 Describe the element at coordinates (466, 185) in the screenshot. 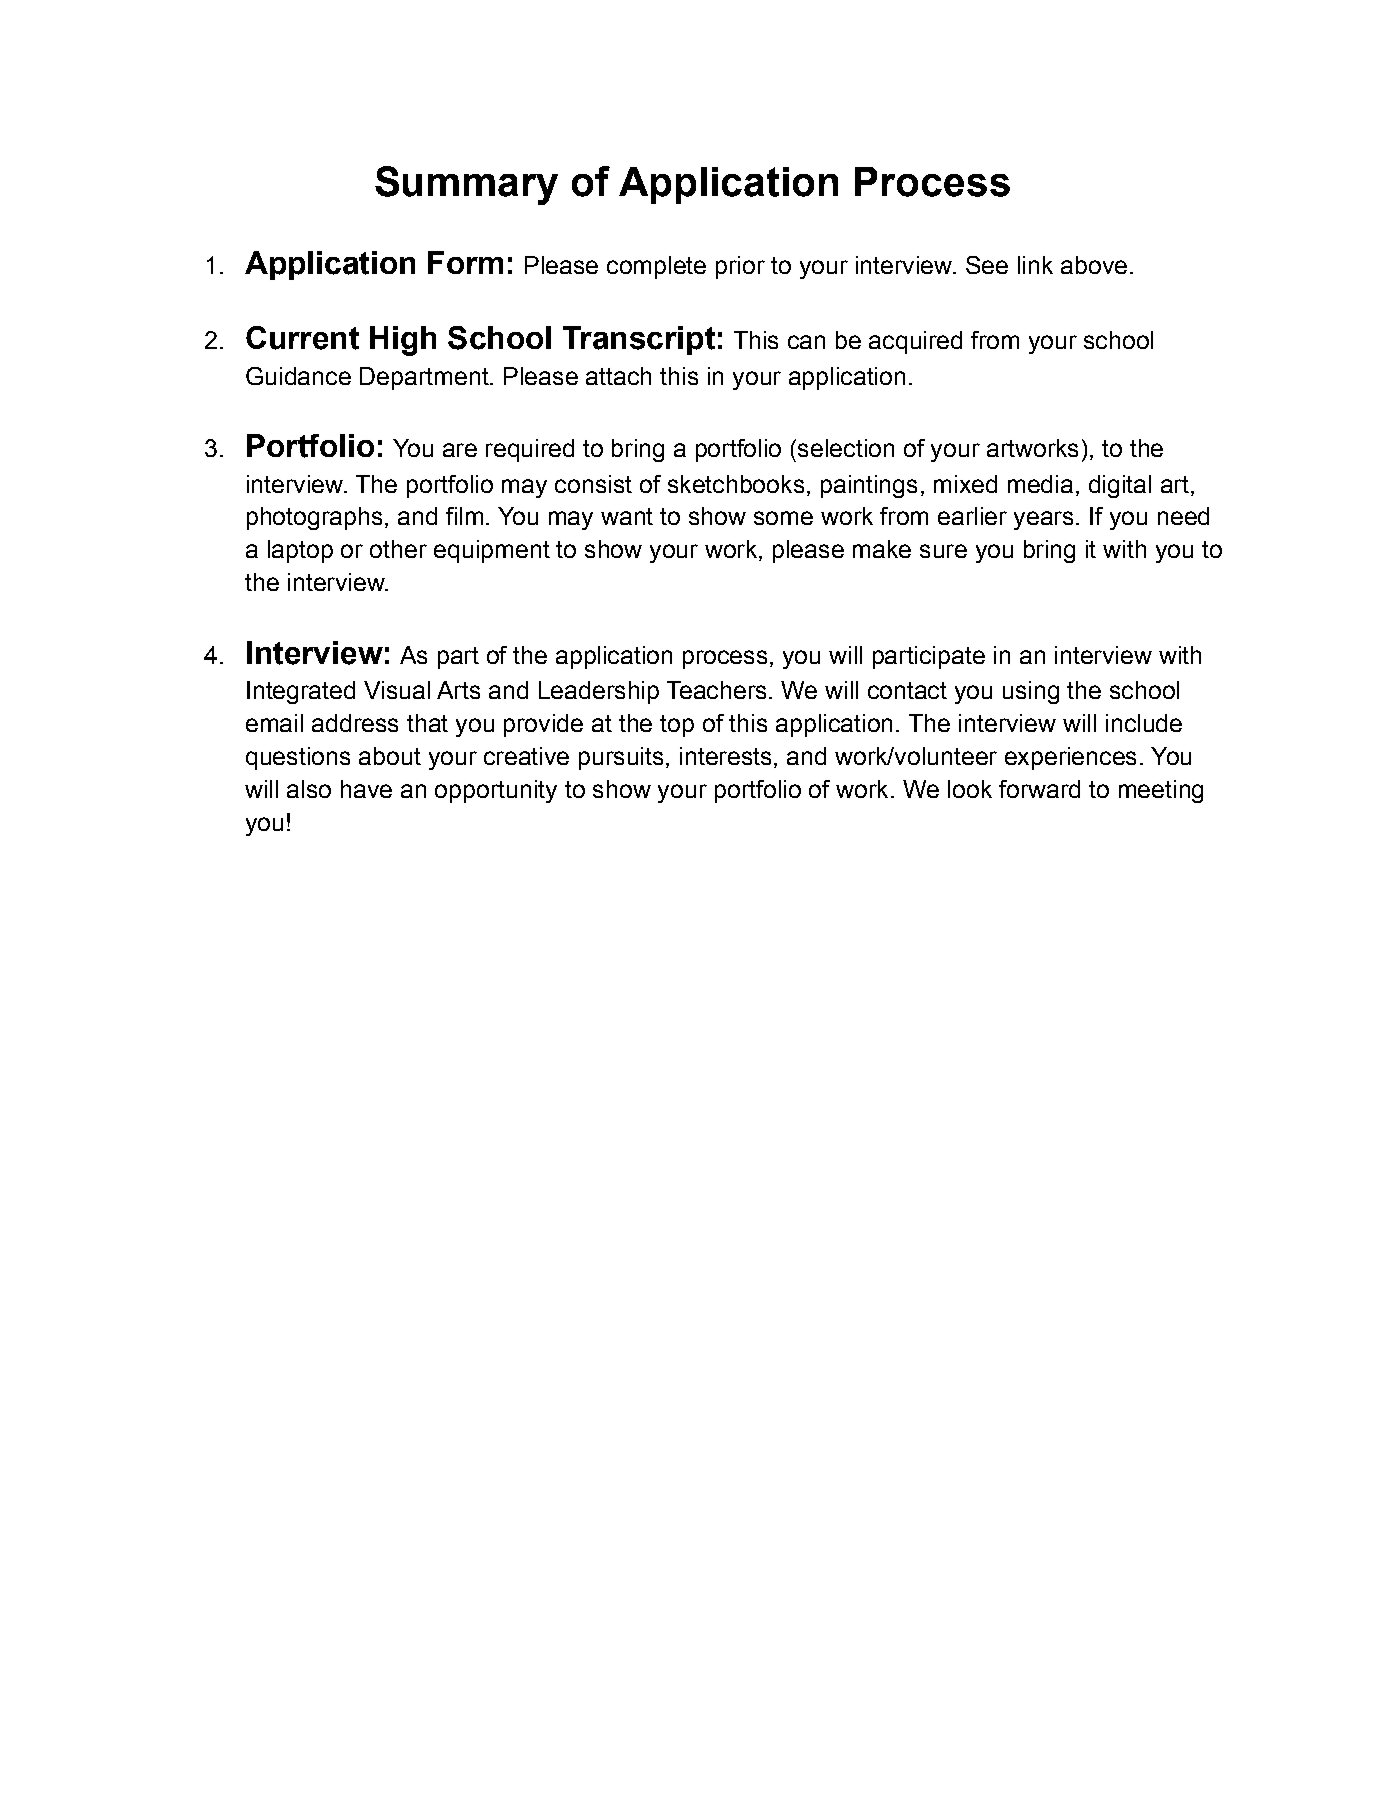

I see `Summary` at that location.
